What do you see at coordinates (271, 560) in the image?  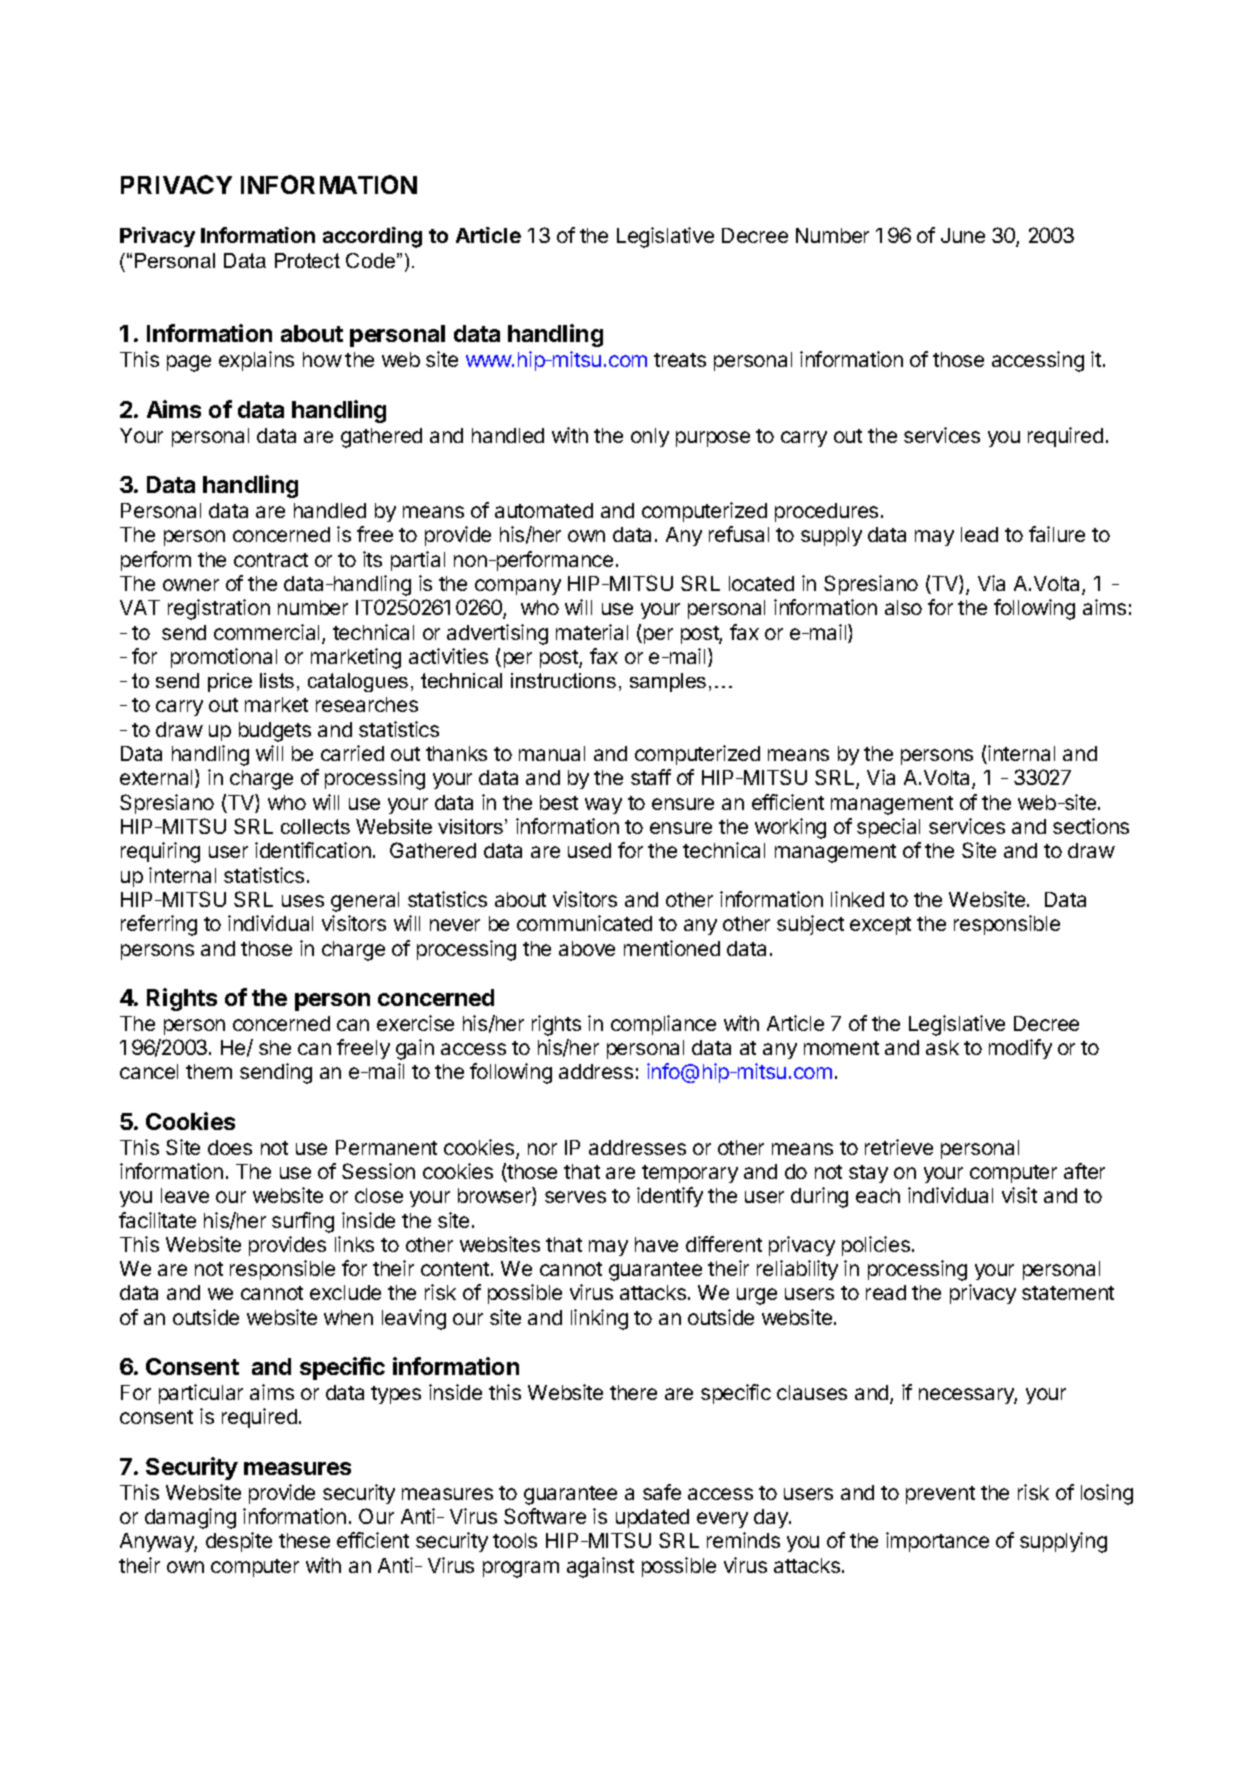 I see `contract` at bounding box center [271, 560].
